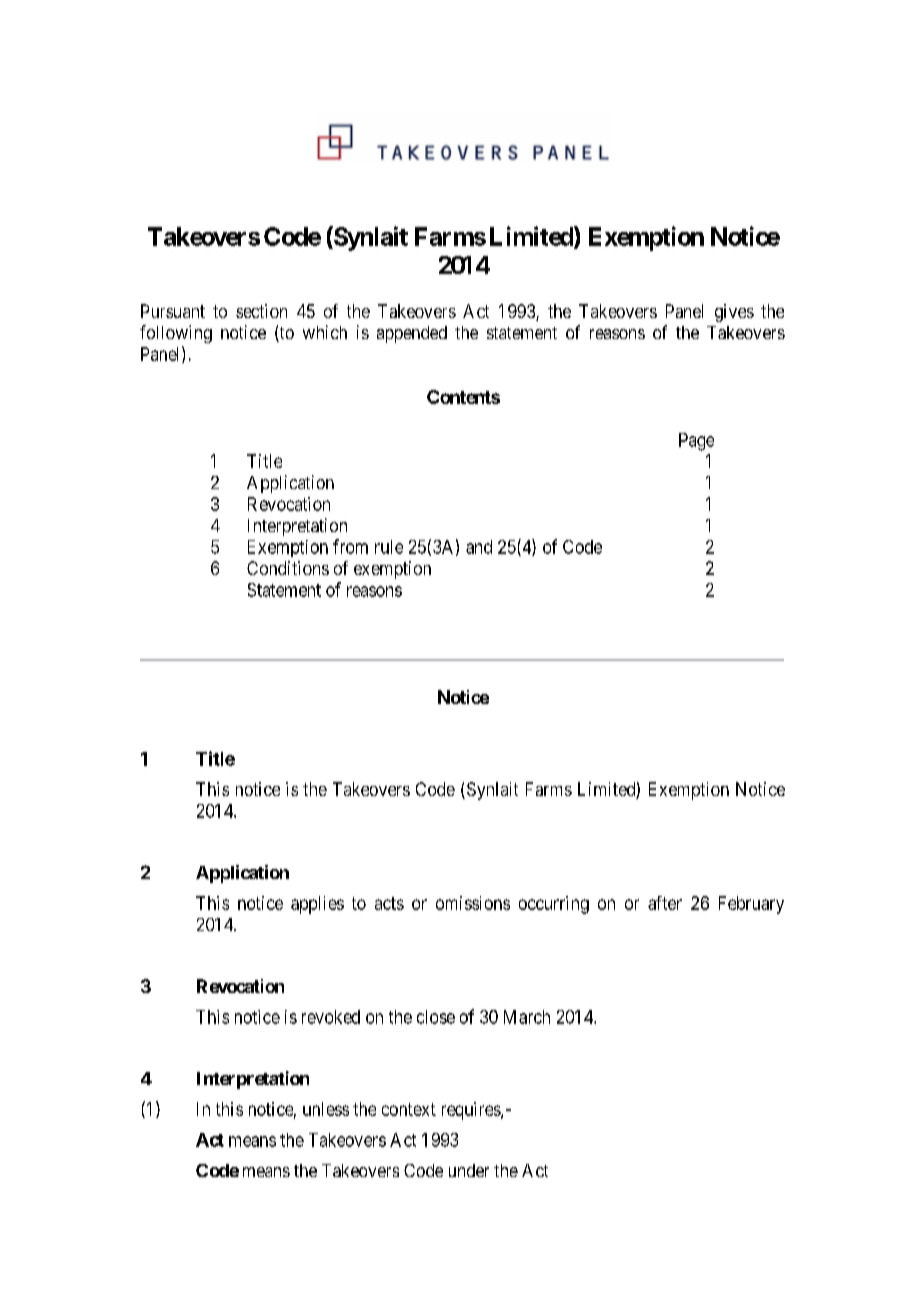 This document has width=924, height=1308. Describe the element at coordinates (412, 334) in the document. I see `appended` at that location.
